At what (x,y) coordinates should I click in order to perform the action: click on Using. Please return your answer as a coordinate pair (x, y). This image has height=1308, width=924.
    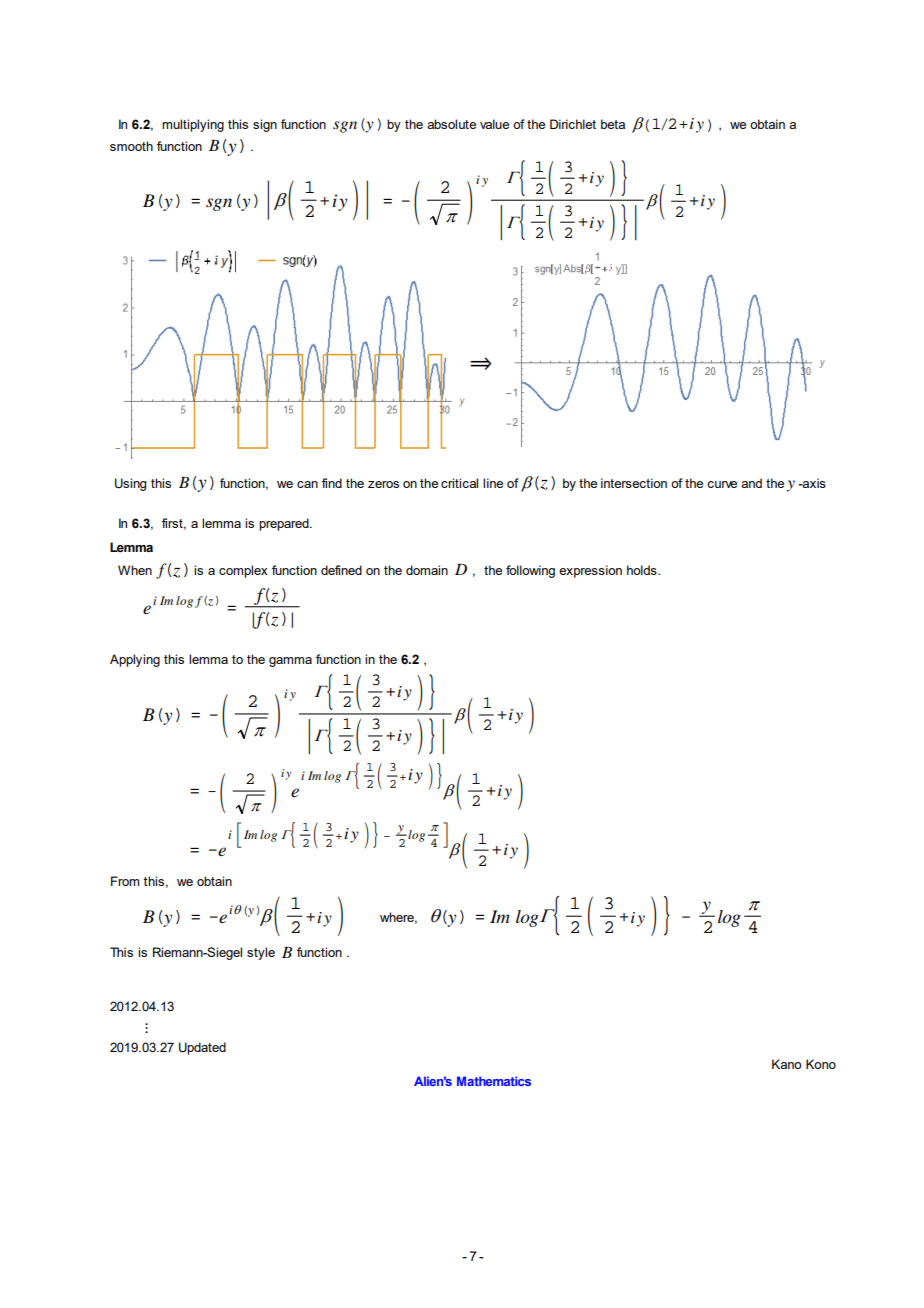
    Looking at the image, I should click on (130, 484).
